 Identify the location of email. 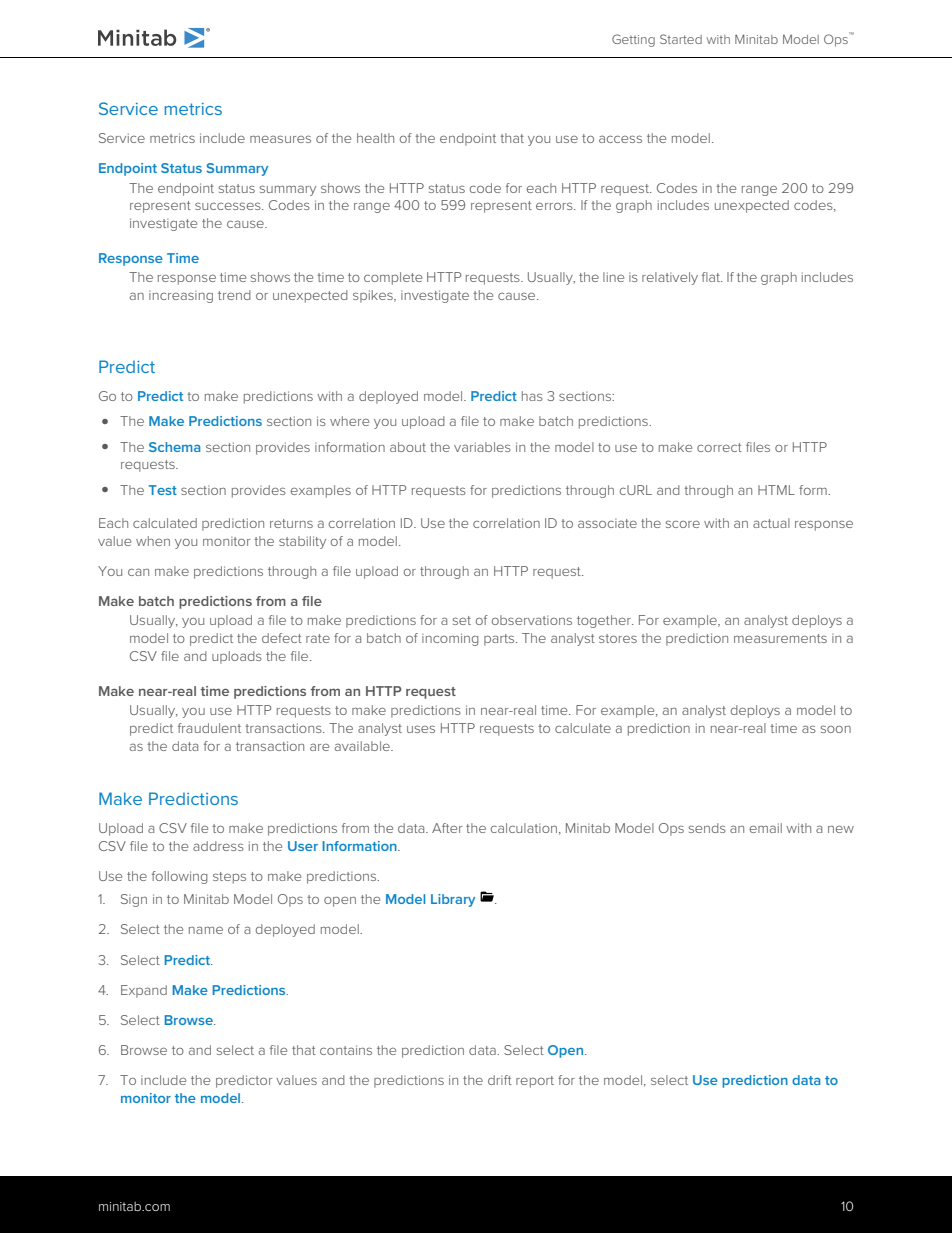
(766, 828).
